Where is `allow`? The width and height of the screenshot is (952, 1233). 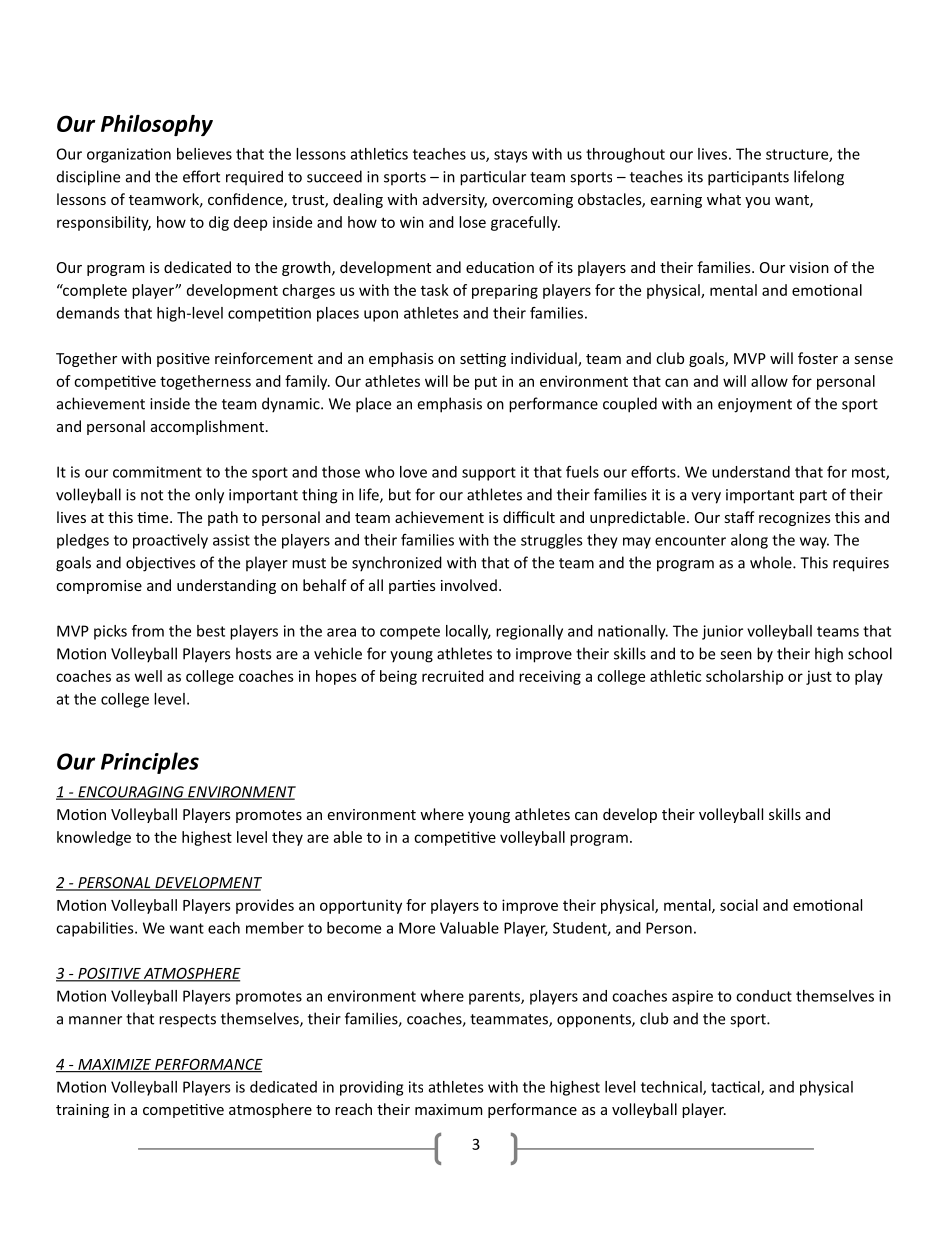 allow is located at coordinates (769, 381).
